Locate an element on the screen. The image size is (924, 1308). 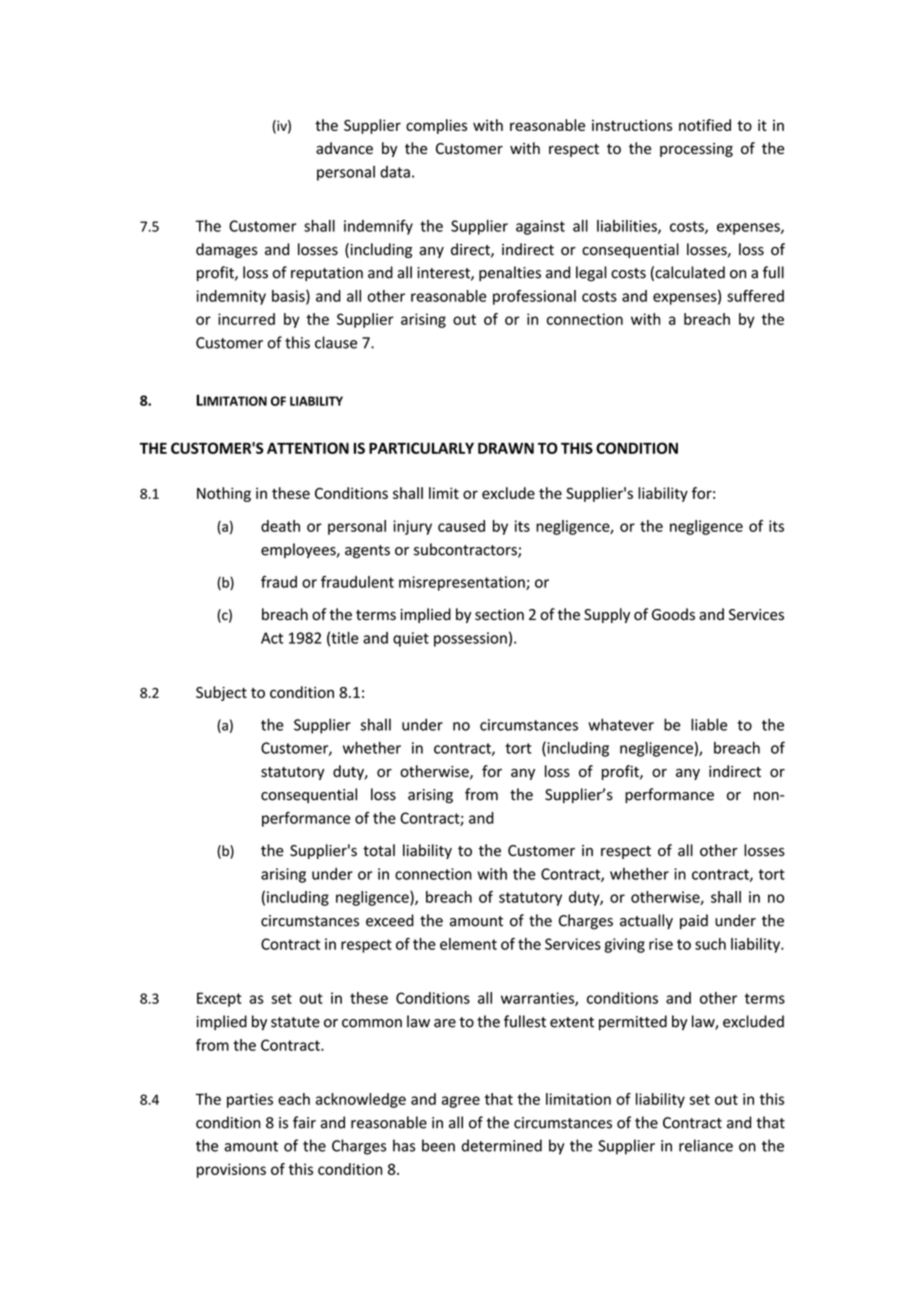
fair is located at coordinates (304, 1122).
